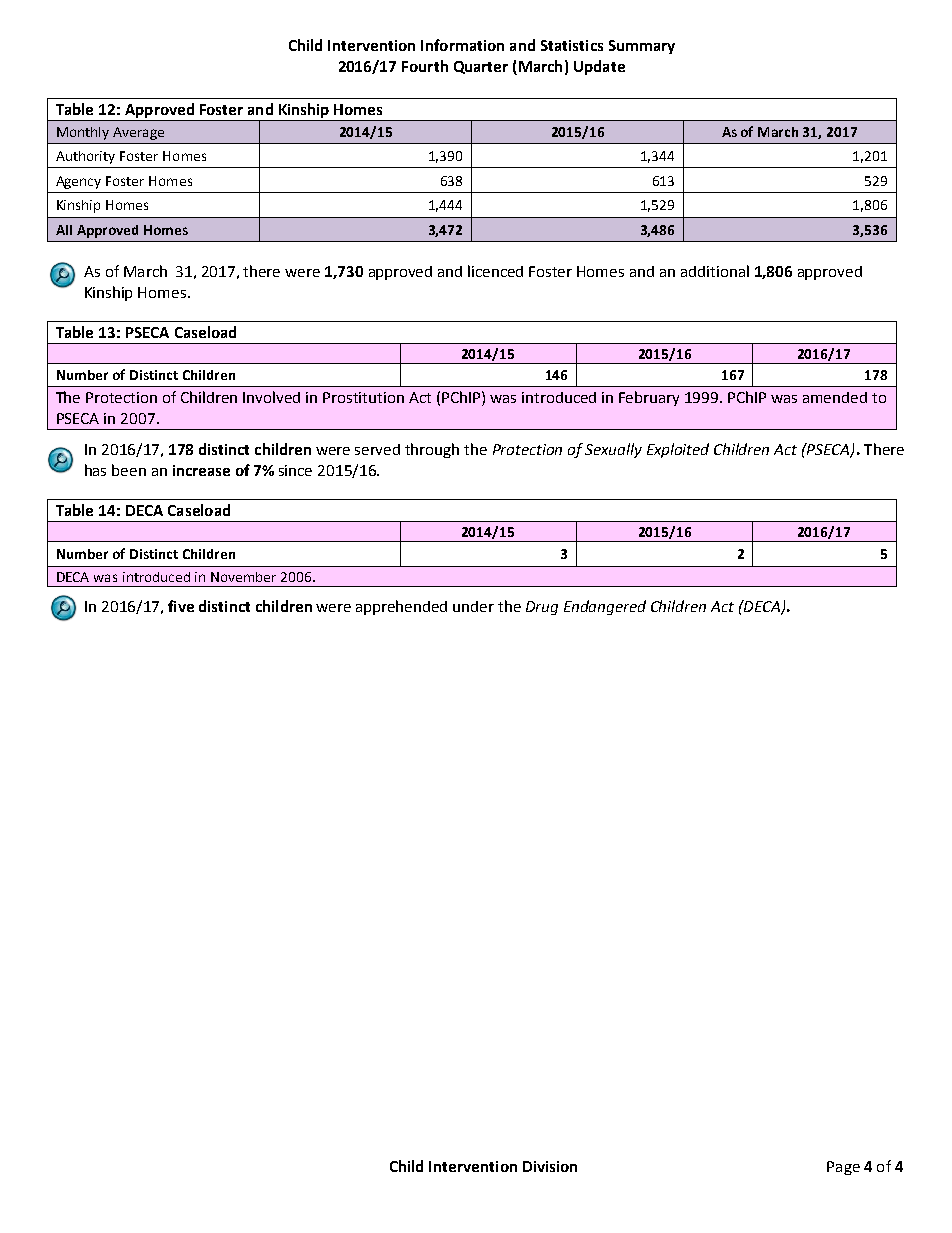  I want to click on under, so click(473, 606).
